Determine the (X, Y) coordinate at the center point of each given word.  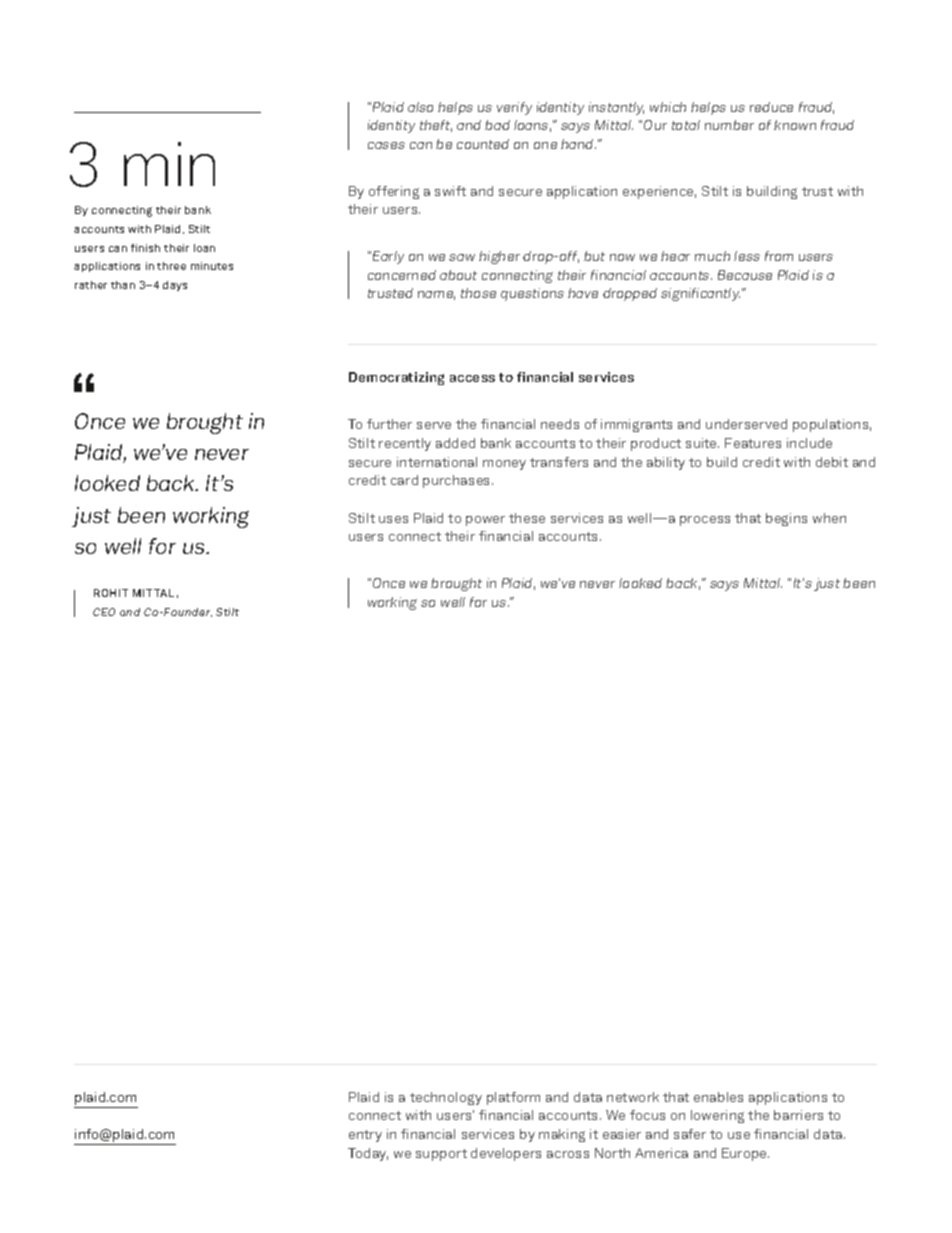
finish (145, 248)
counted (483, 144)
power (485, 521)
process (705, 521)
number (729, 125)
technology (446, 1098)
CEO (104, 612)
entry (365, 1136)
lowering (717, 1116)
